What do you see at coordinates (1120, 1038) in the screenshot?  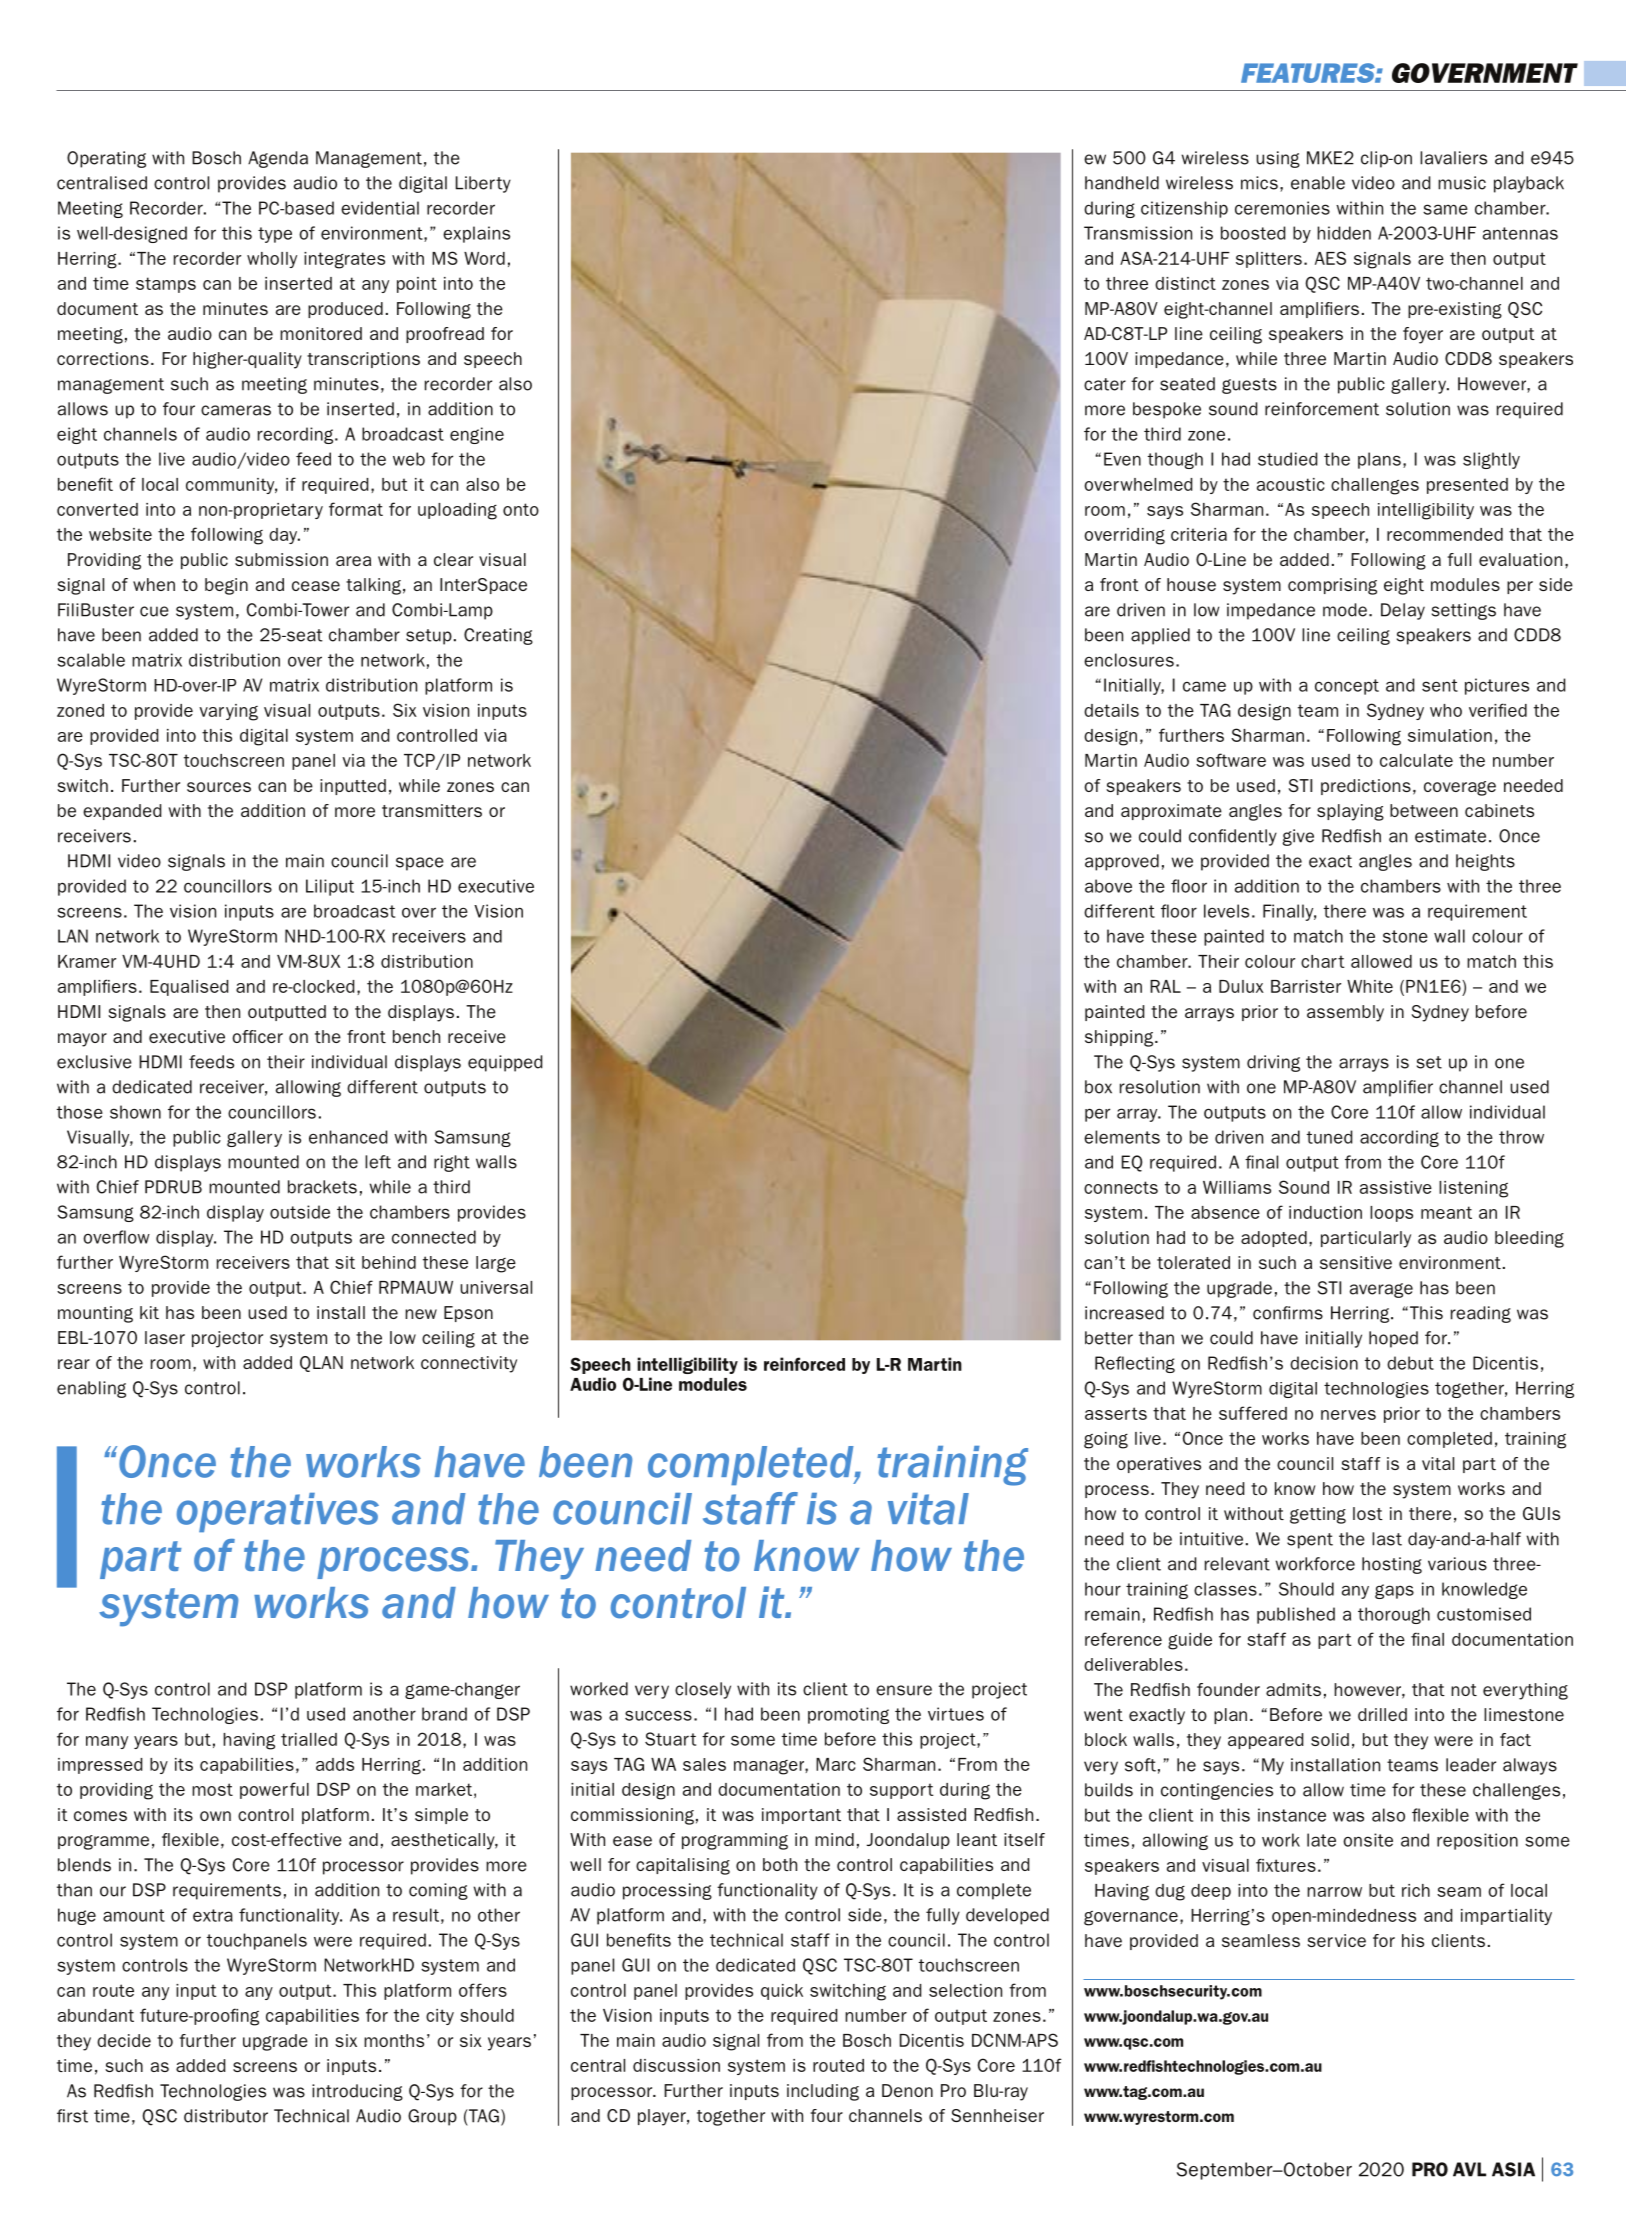 I see `shipping` at bounding box center [1120, 1038].
